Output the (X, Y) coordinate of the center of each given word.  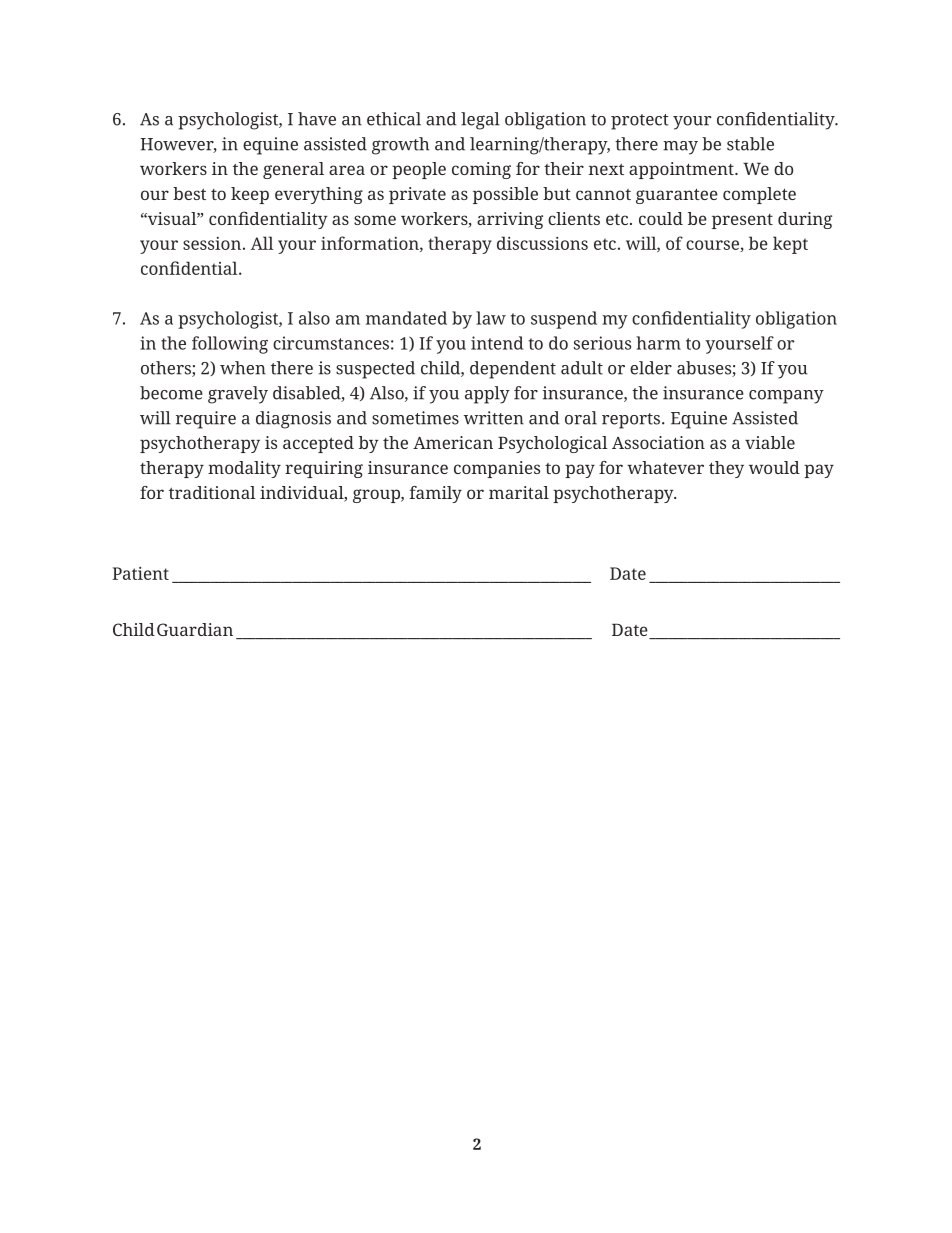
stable (750, 144)
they (726, 469)
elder (651, 368)
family (436, 494)
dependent (513, 370)
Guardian (195, 629)
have (317, 119)
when (243, 368)
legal (480, 121)
